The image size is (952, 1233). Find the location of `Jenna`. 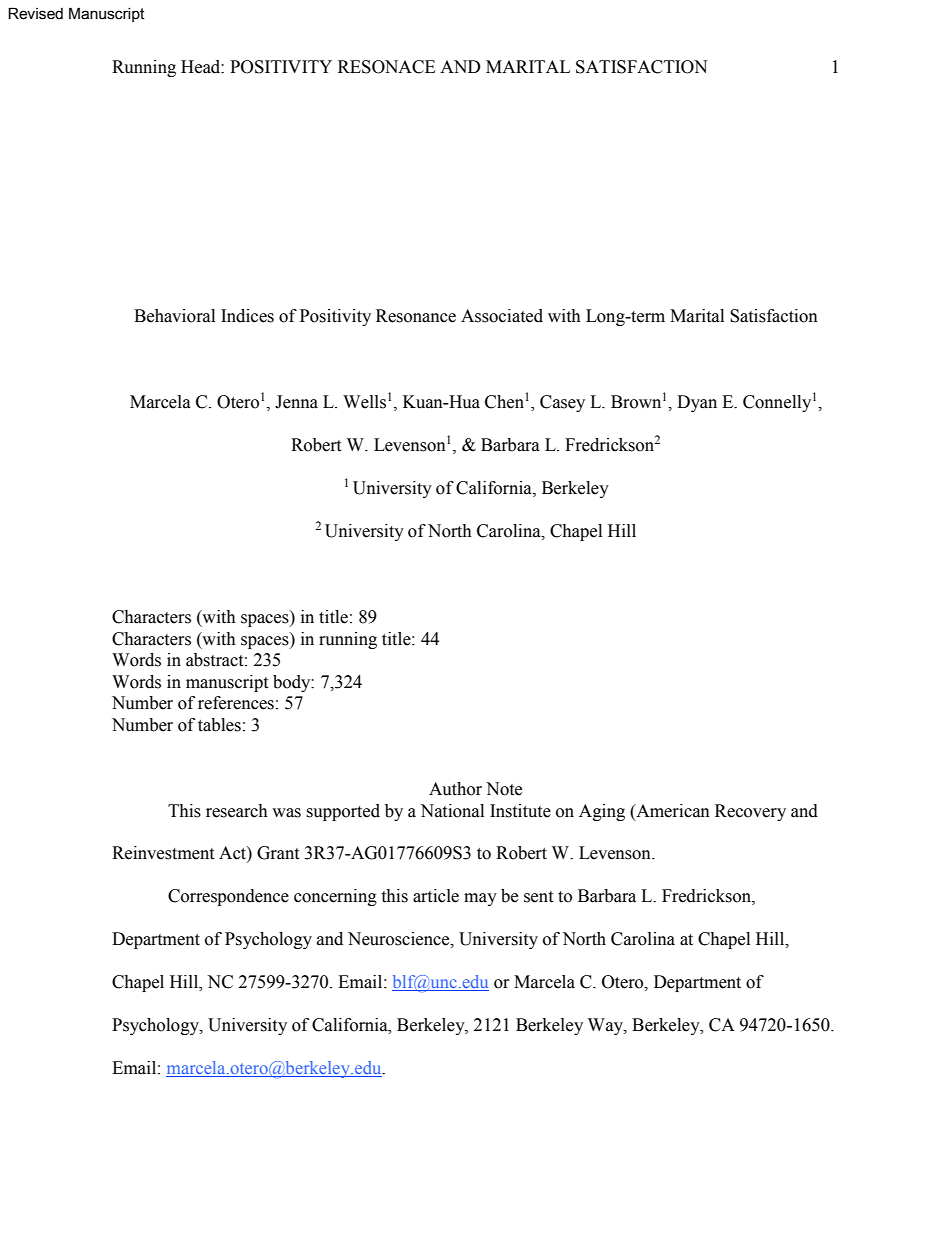

Jenna is located at coordinates (296, 402).
